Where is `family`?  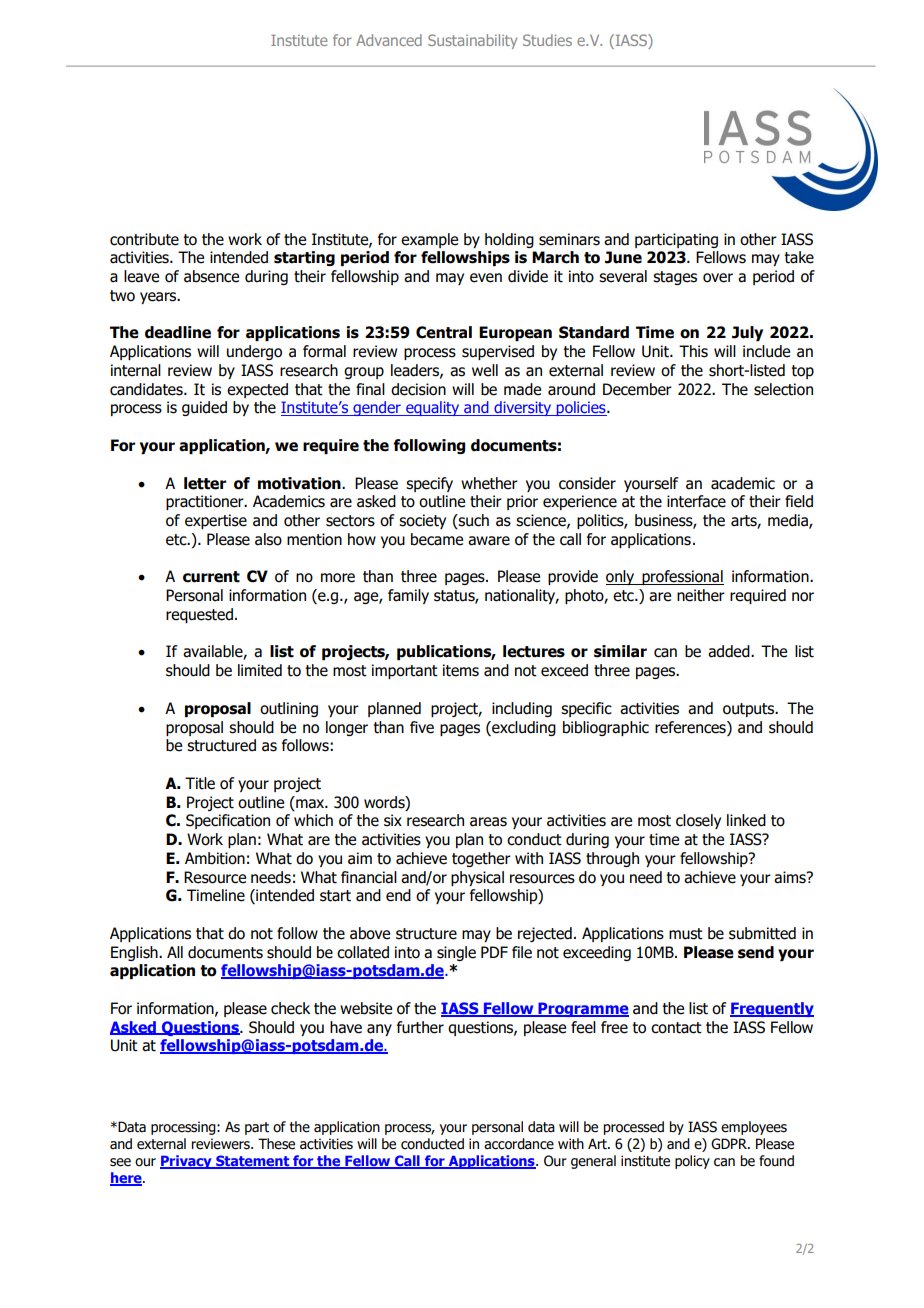 family is located at coordinates (408, 596).
